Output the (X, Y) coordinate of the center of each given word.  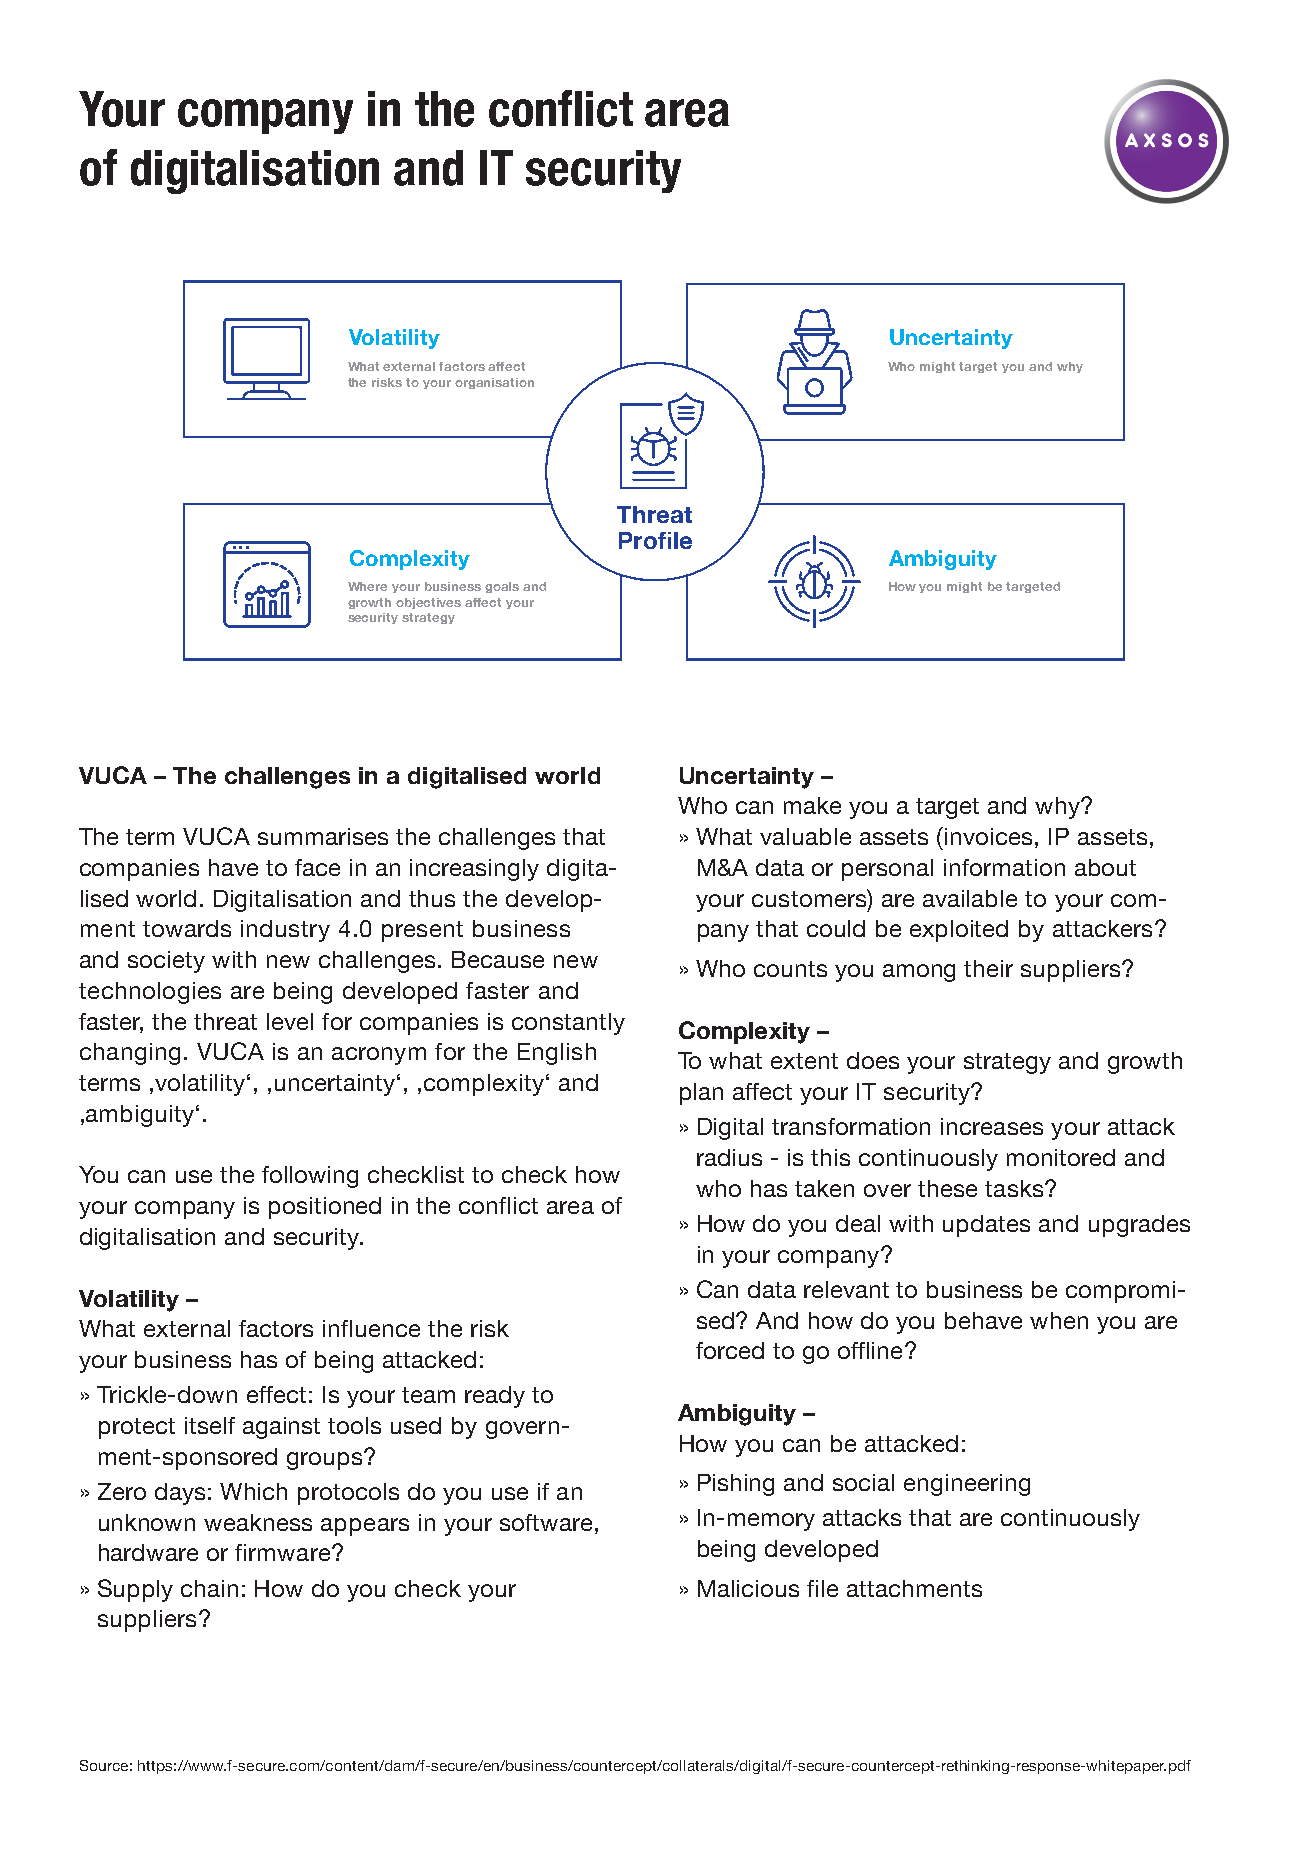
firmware (282, 1552)
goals (502, 587)
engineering (967, 1485)
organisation (494, 383)
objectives (428, 603)
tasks (1015, 1188)
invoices (988, 836)
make (812, 805)
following (310, 1177)
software (546, 1522)
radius (729, 1157)
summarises (323, 836)
